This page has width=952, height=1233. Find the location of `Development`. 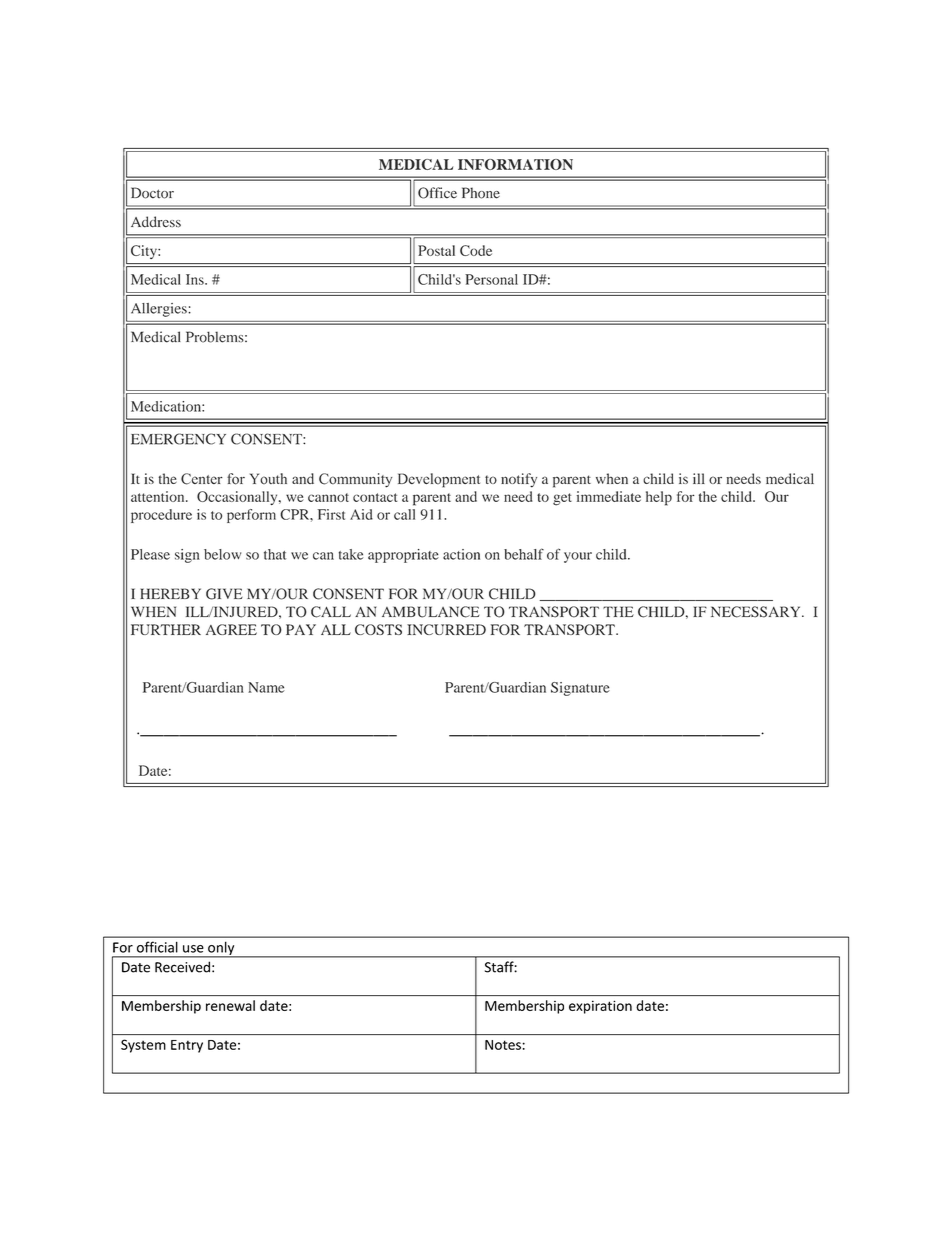

Development is located at coordinates (439, 480).
